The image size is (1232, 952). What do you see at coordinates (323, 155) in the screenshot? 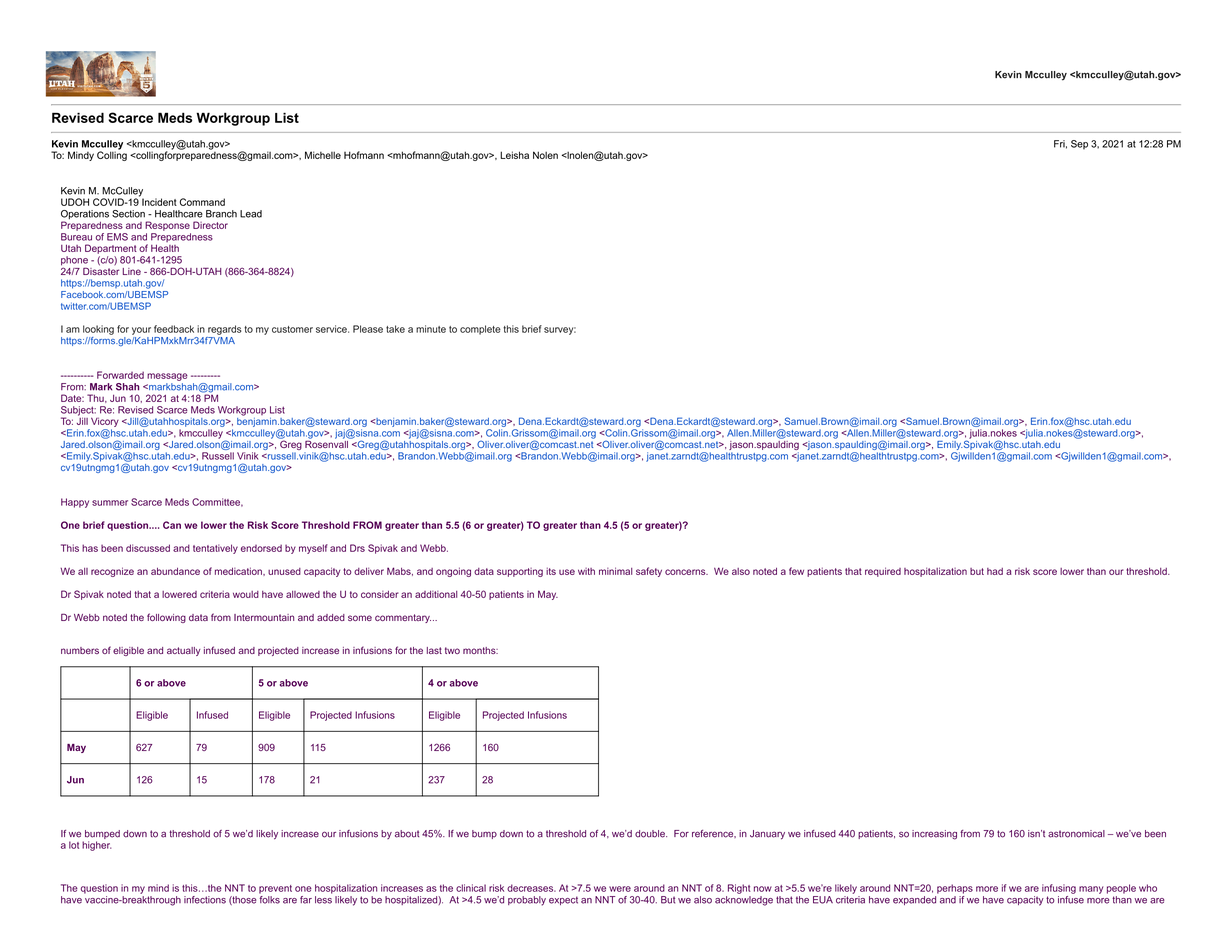
I see `Michelle` at bounding box center [323, 155].
